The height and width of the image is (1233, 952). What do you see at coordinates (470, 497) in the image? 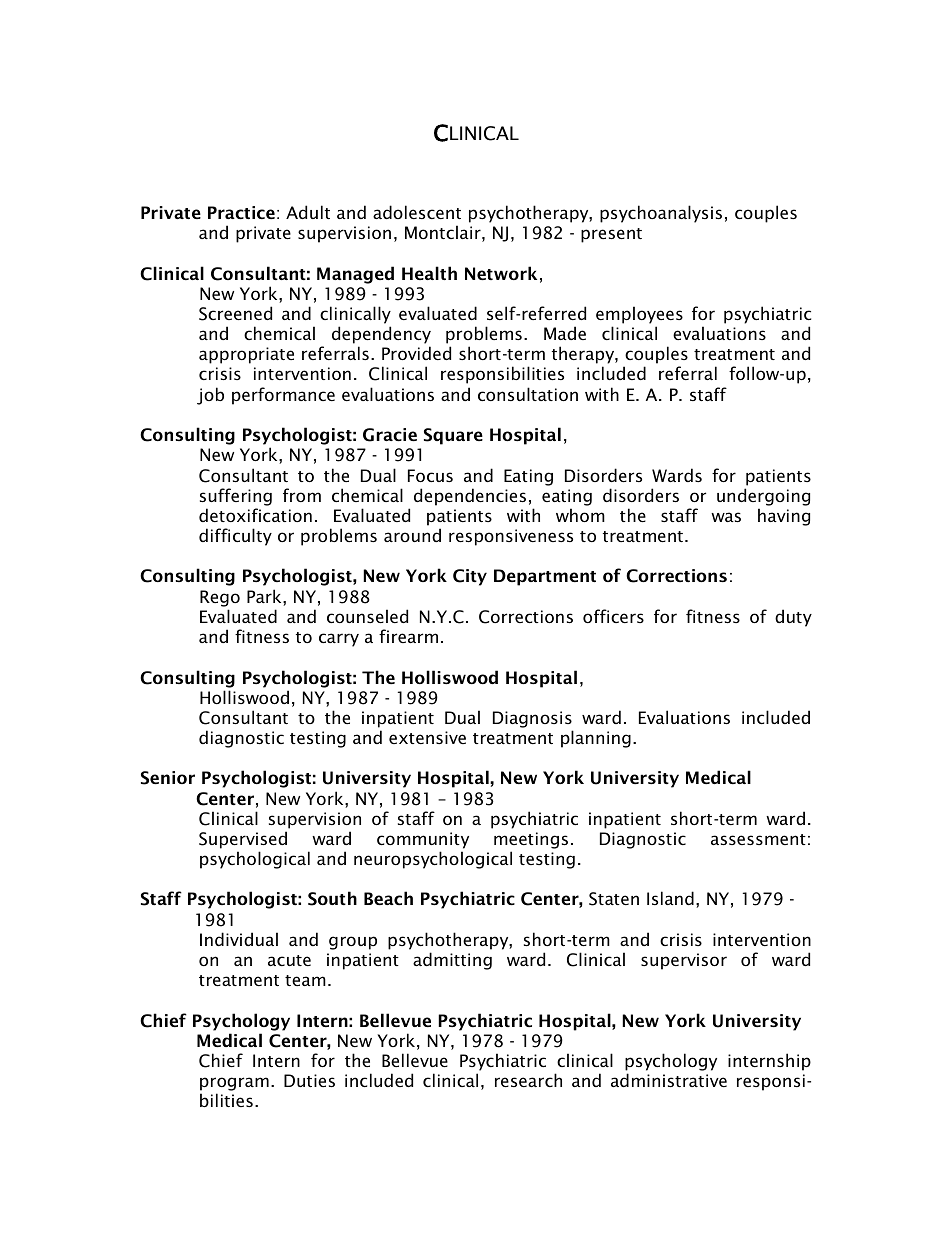
I see `dependencies` at bounding box center [470, 497].
